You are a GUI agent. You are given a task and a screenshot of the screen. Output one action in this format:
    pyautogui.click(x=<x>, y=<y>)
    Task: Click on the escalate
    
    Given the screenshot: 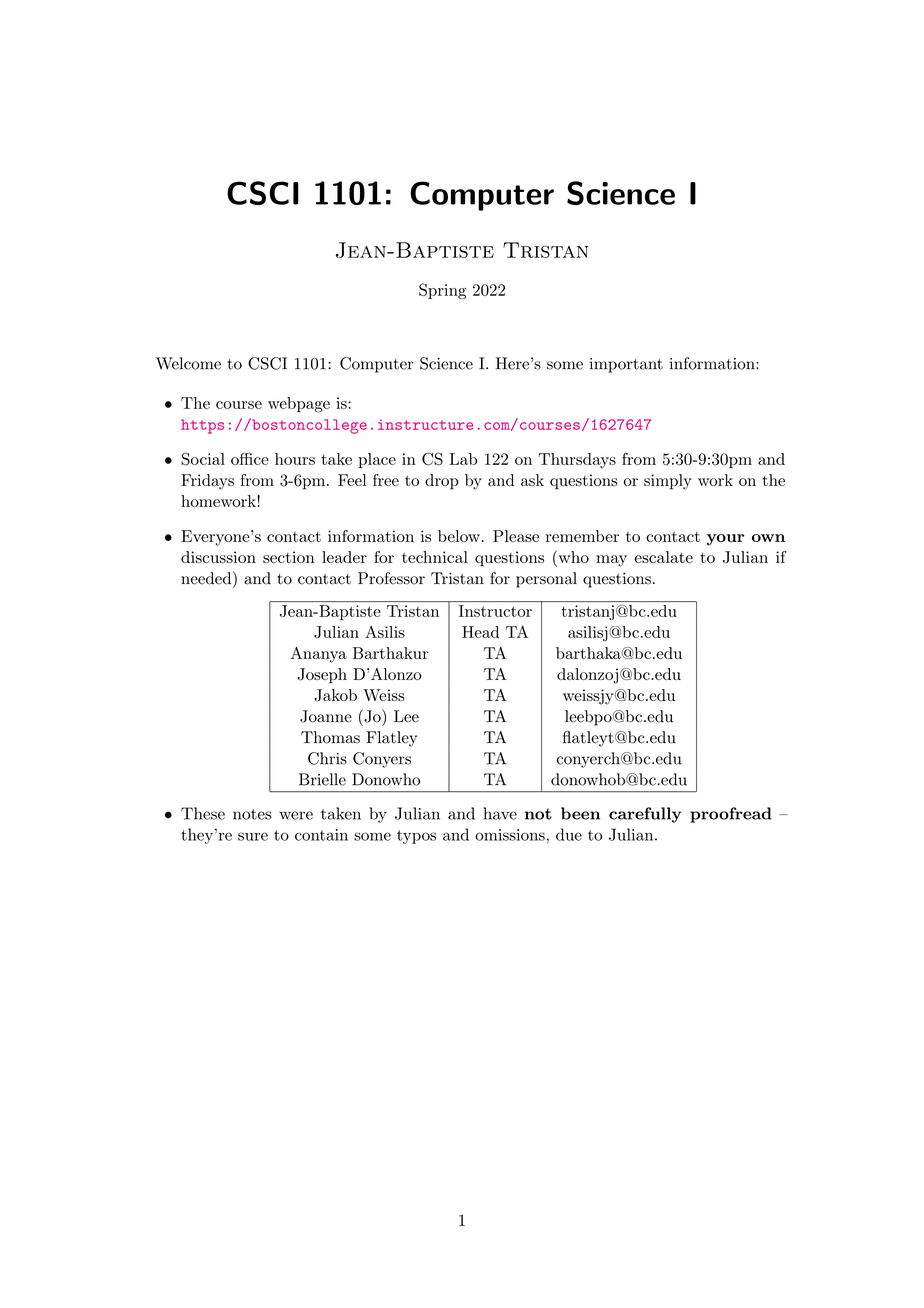 What is the action you would take?
    pyautogui.click(x=664, y=557)
